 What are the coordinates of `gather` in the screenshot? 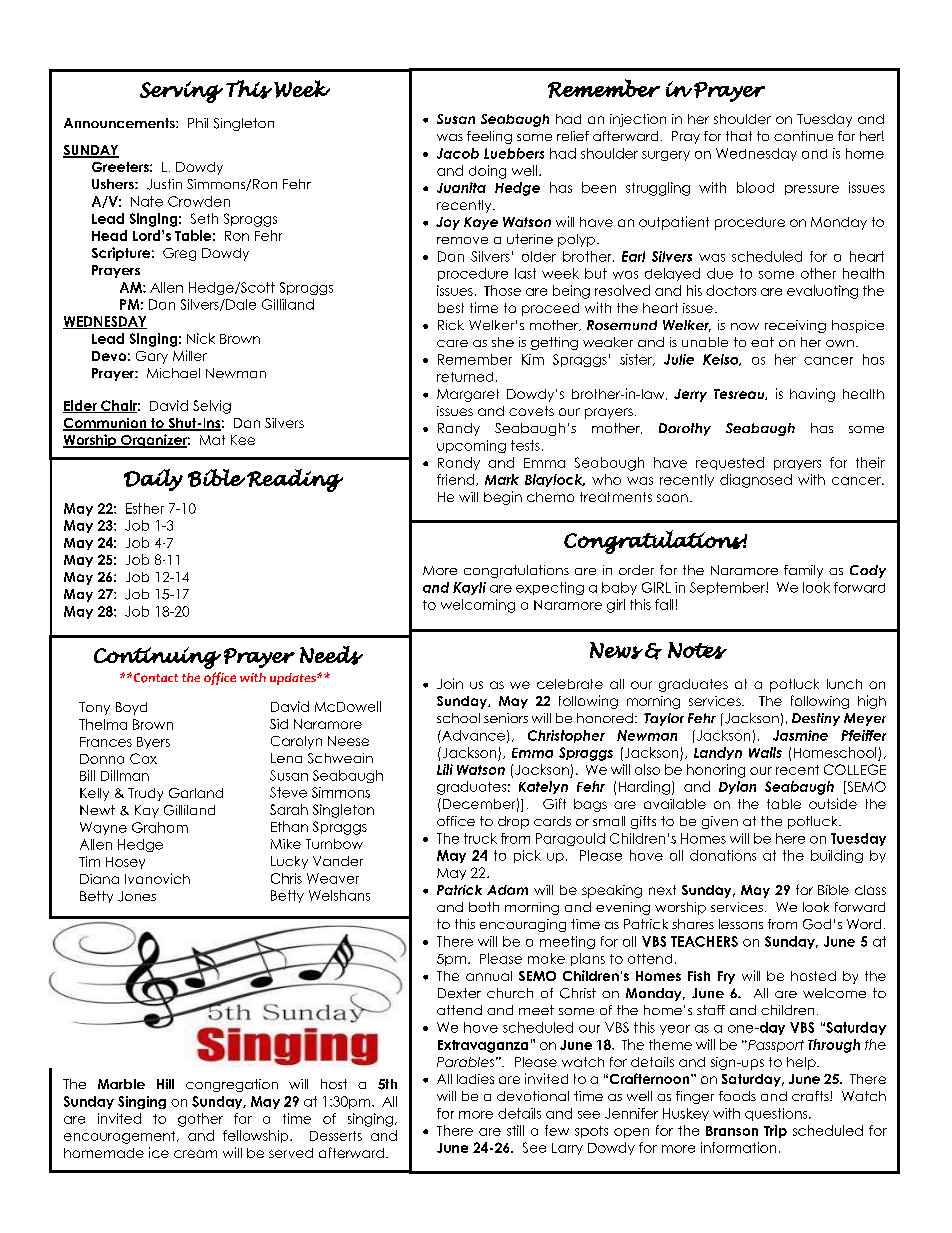 It's located at (200, 1120).
